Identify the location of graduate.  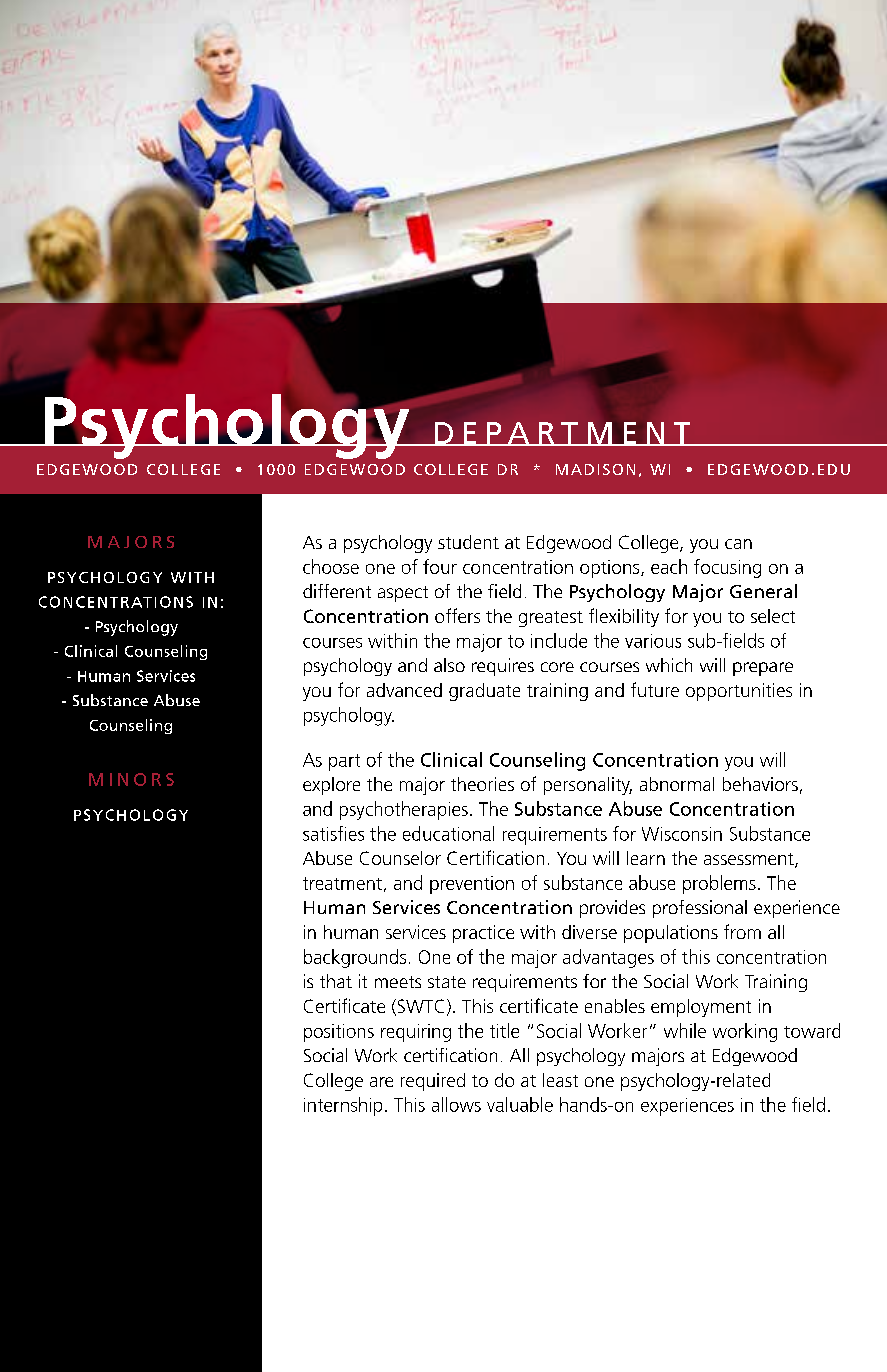
(484, 692).
